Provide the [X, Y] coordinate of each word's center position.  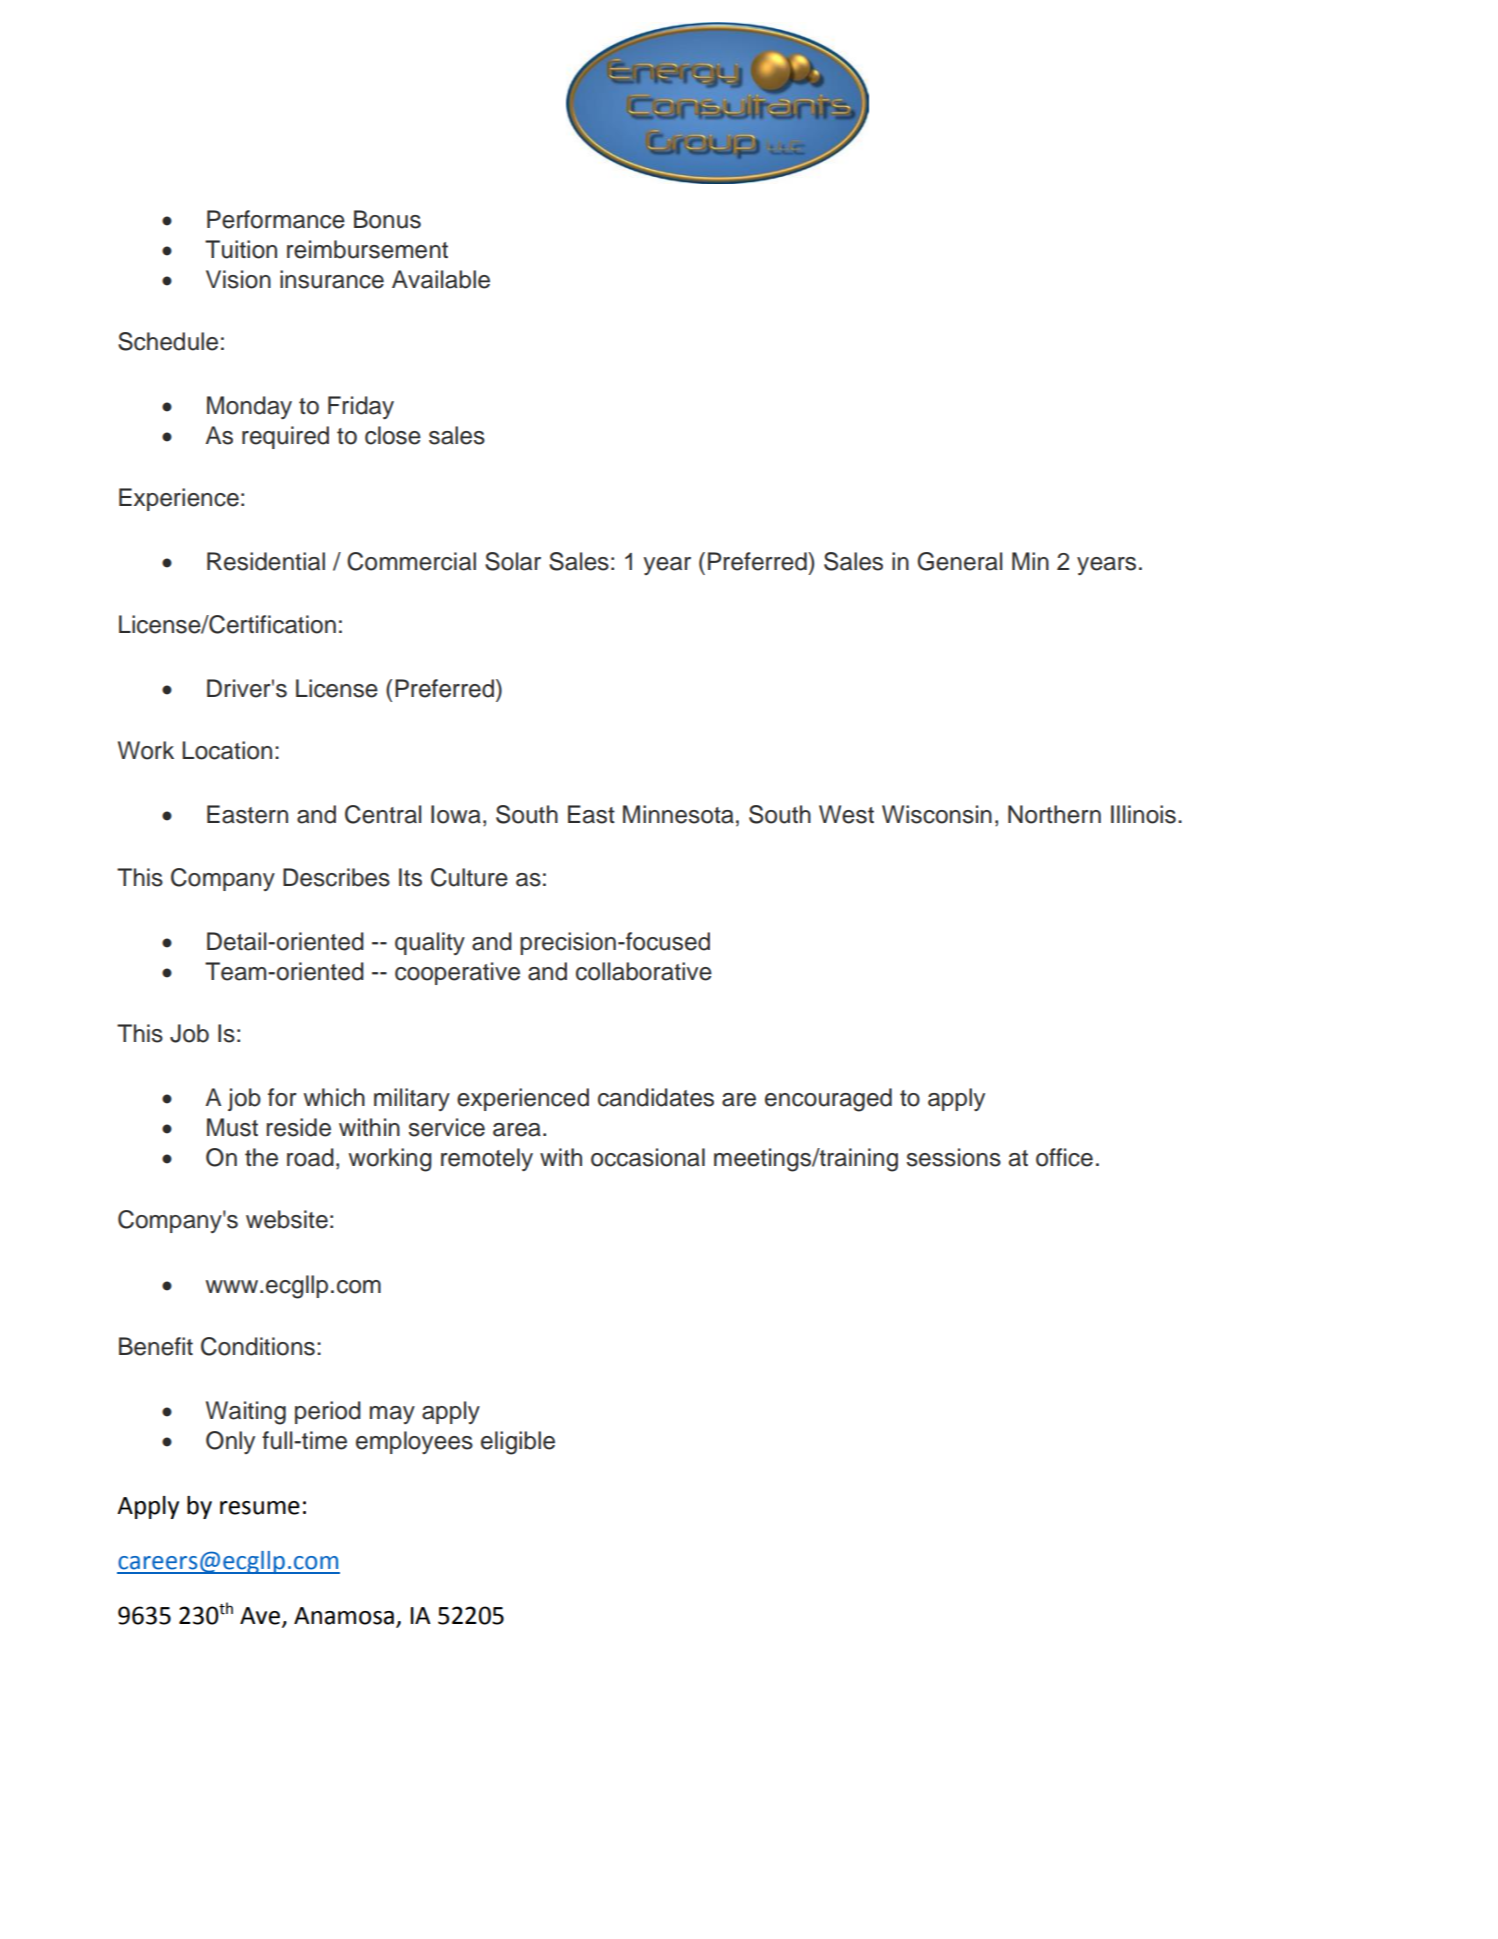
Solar [513, 561]
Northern [1054, 814]
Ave [261, 1617]
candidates [656, 1097]
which [334, 1097]
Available [441, 279]
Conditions [258, 1346]
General [959, 561]
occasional [648, 1157]
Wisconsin [937, 814]
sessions [954, 1157]
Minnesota [678, 814]
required [285, 437]
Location [227, 750]
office [1064, 1157]
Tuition [241, 249]
